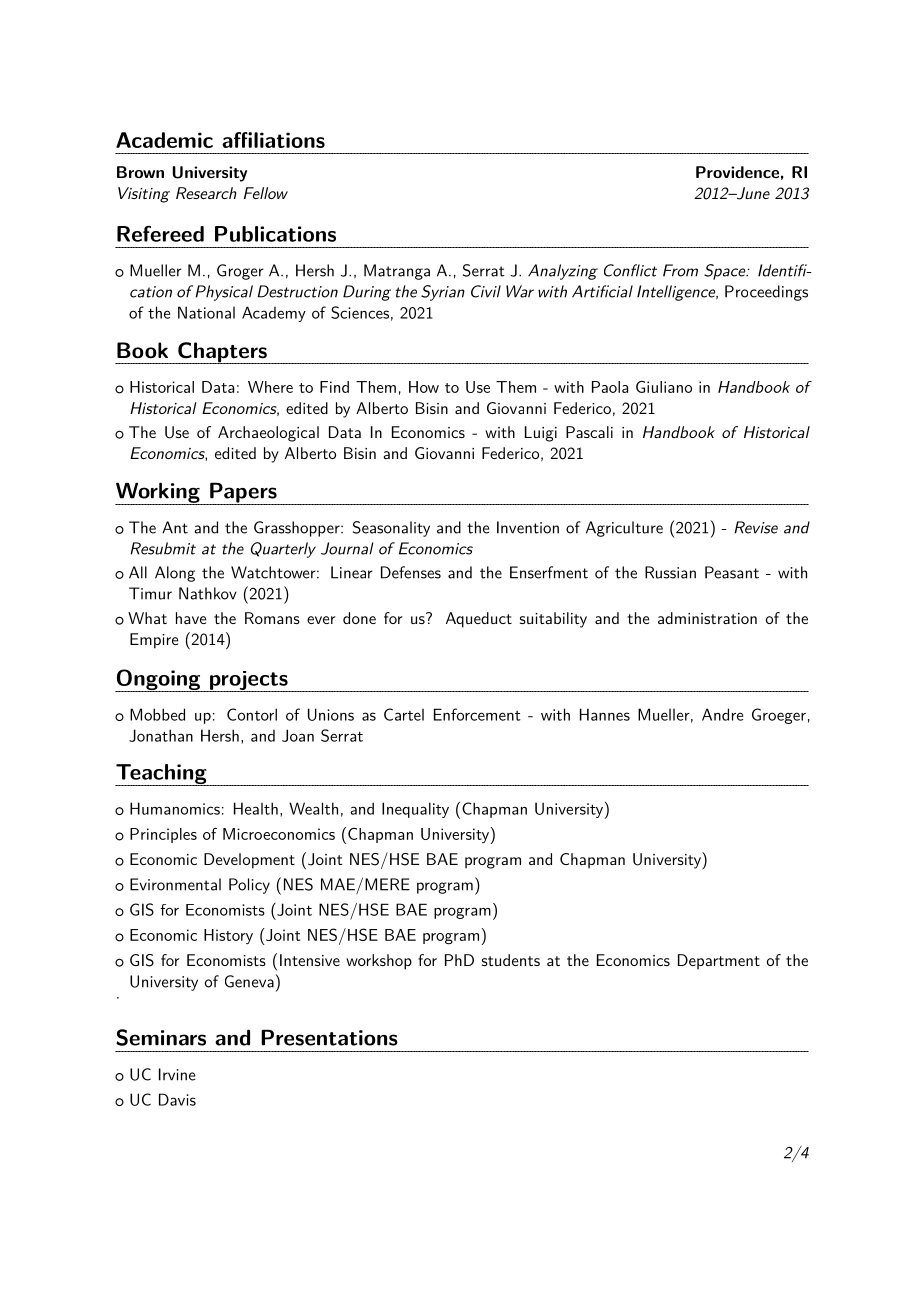 The width and height of the screenshot is (924, 1308). What do you see at coordinates (177, 1074) in the screenshot?
I see `Irvine` at bounding box center [177, 1074].
